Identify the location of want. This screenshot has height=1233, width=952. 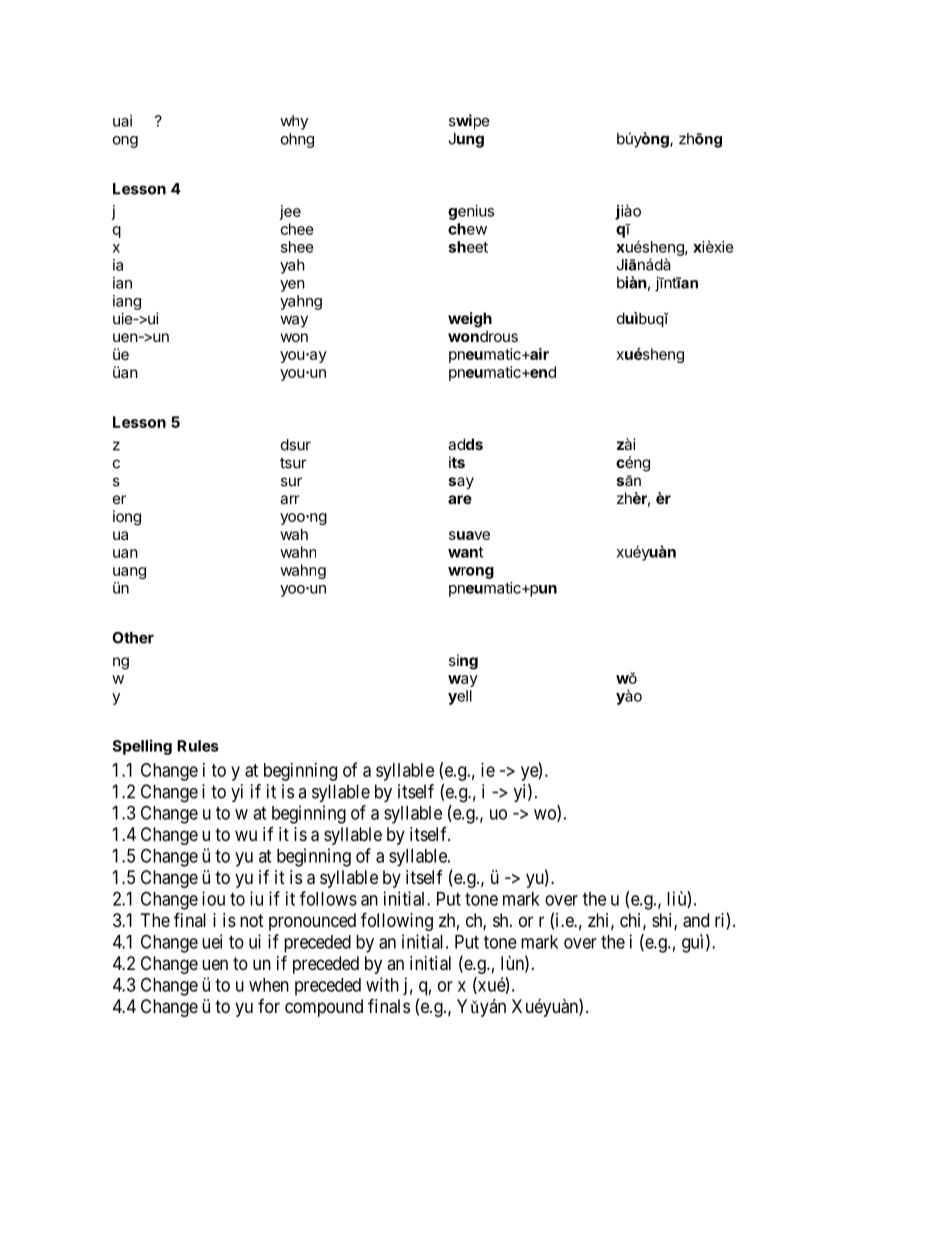
(465, 552).
